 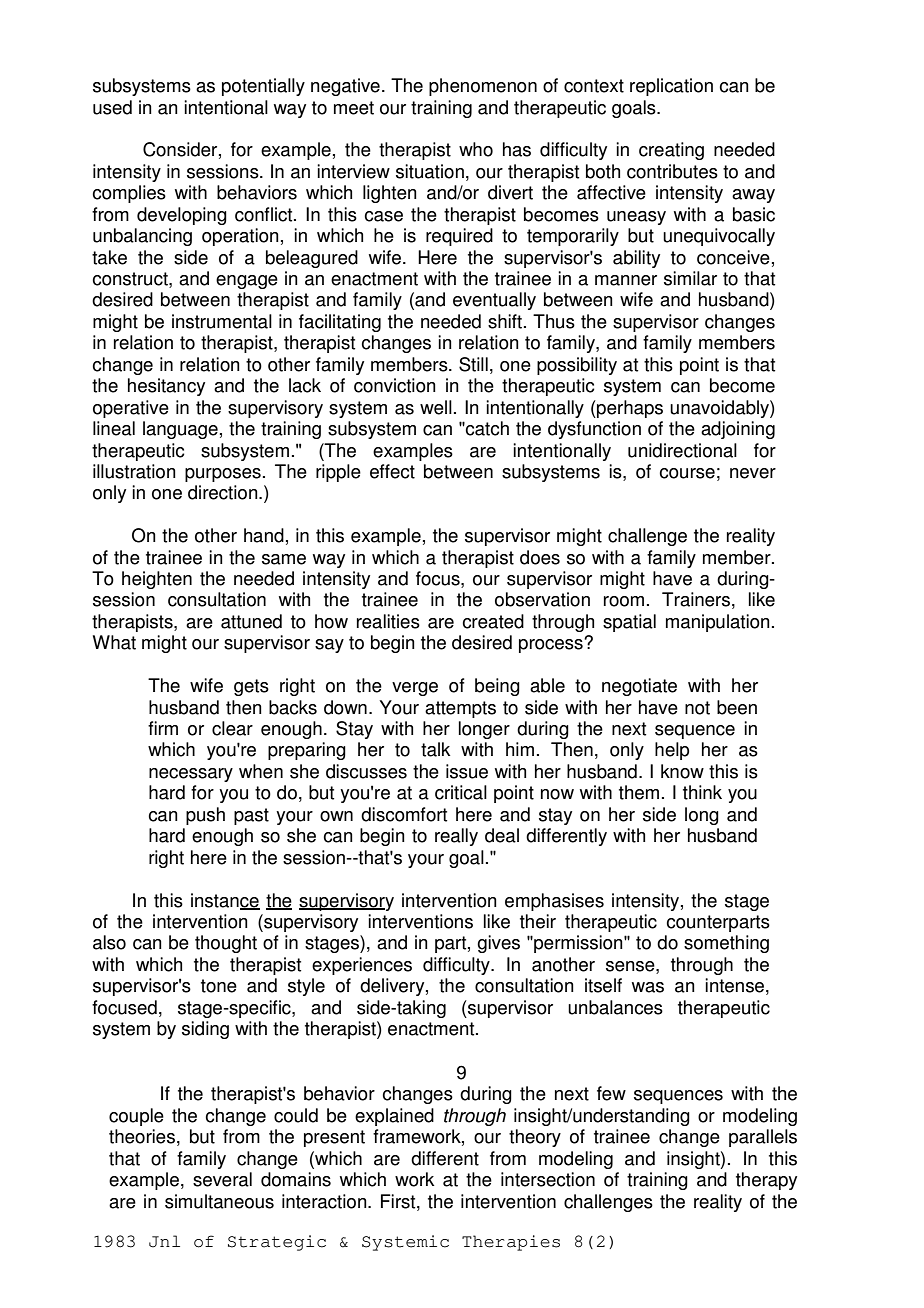 I want to click on purposes, so click(x=223, y=475).
